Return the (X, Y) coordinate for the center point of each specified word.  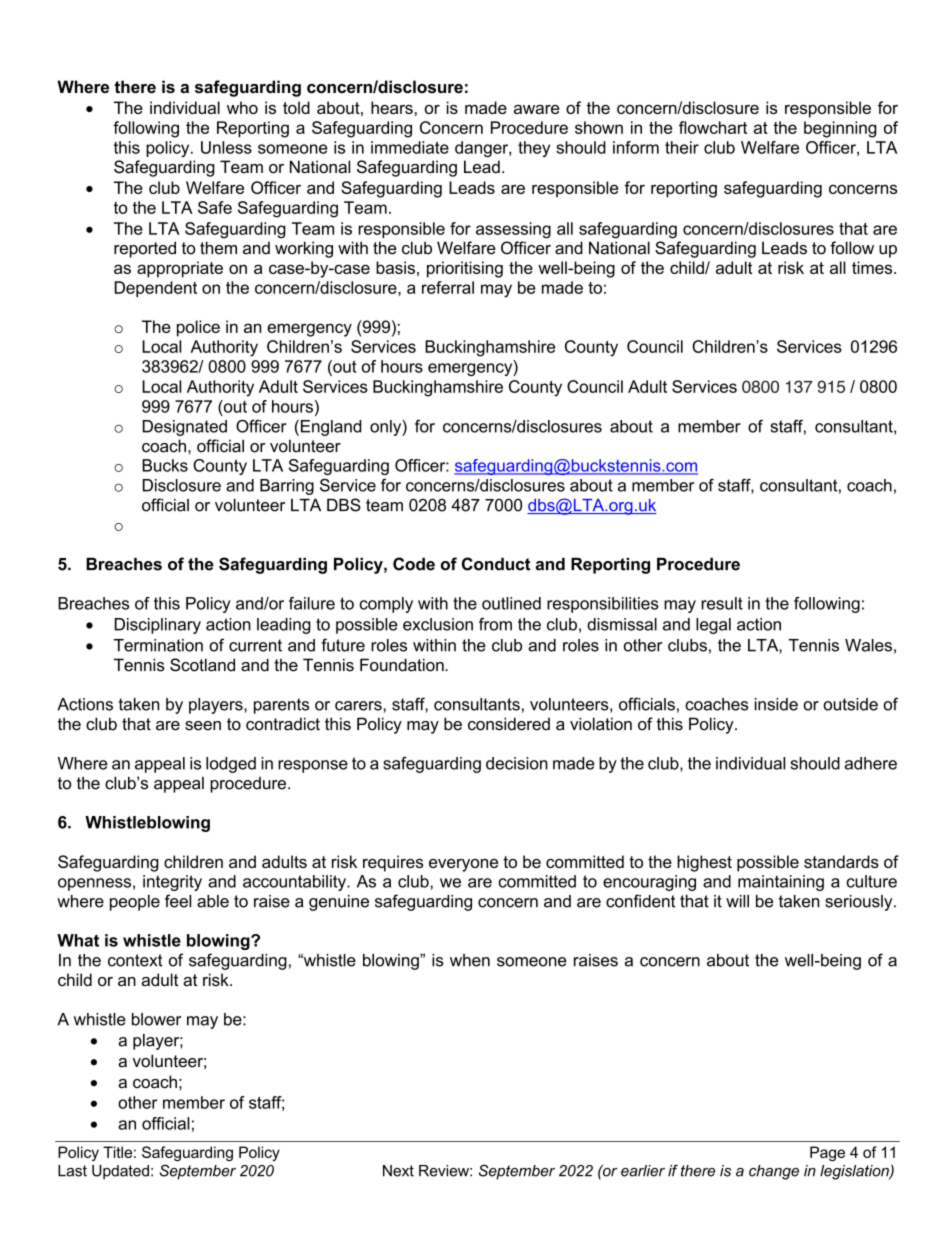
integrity (172, 883)
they (534, 149)
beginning (840, 129)
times (873, 267)
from (495, 624)
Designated (185, 428)
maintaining (781, 883)
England (329, 428)
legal (713, 626)
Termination (158, 645)
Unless (226, 147)
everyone (463, 865)
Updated (120, 1172)
